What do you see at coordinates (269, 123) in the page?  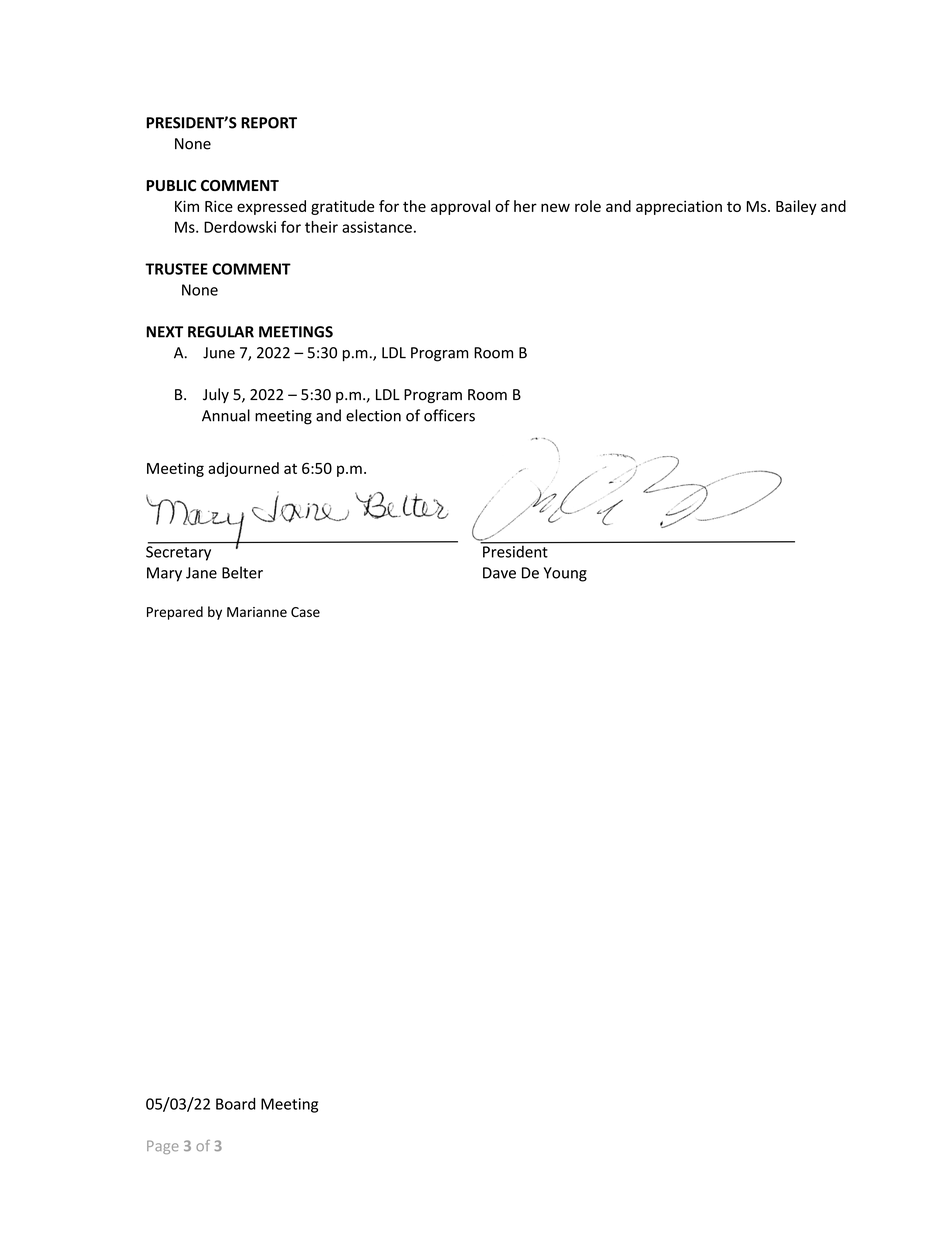 I see `REPORT` at bounding box center [269, 123].
